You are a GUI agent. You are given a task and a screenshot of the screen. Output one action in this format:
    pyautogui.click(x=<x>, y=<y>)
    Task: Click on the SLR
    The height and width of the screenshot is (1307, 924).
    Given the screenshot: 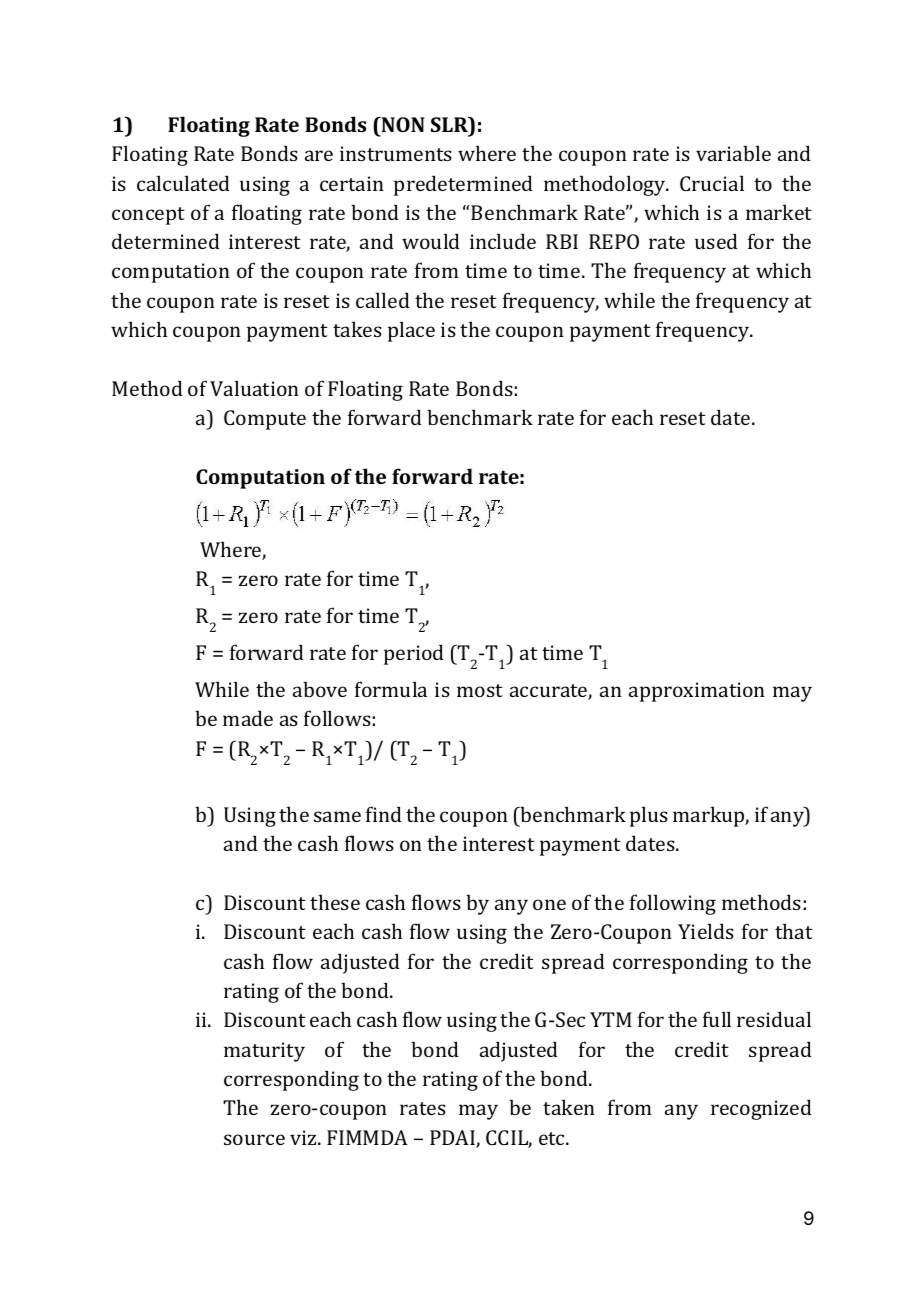 What is the action you would take?
    pyautogui.click(x=450, y=124)
